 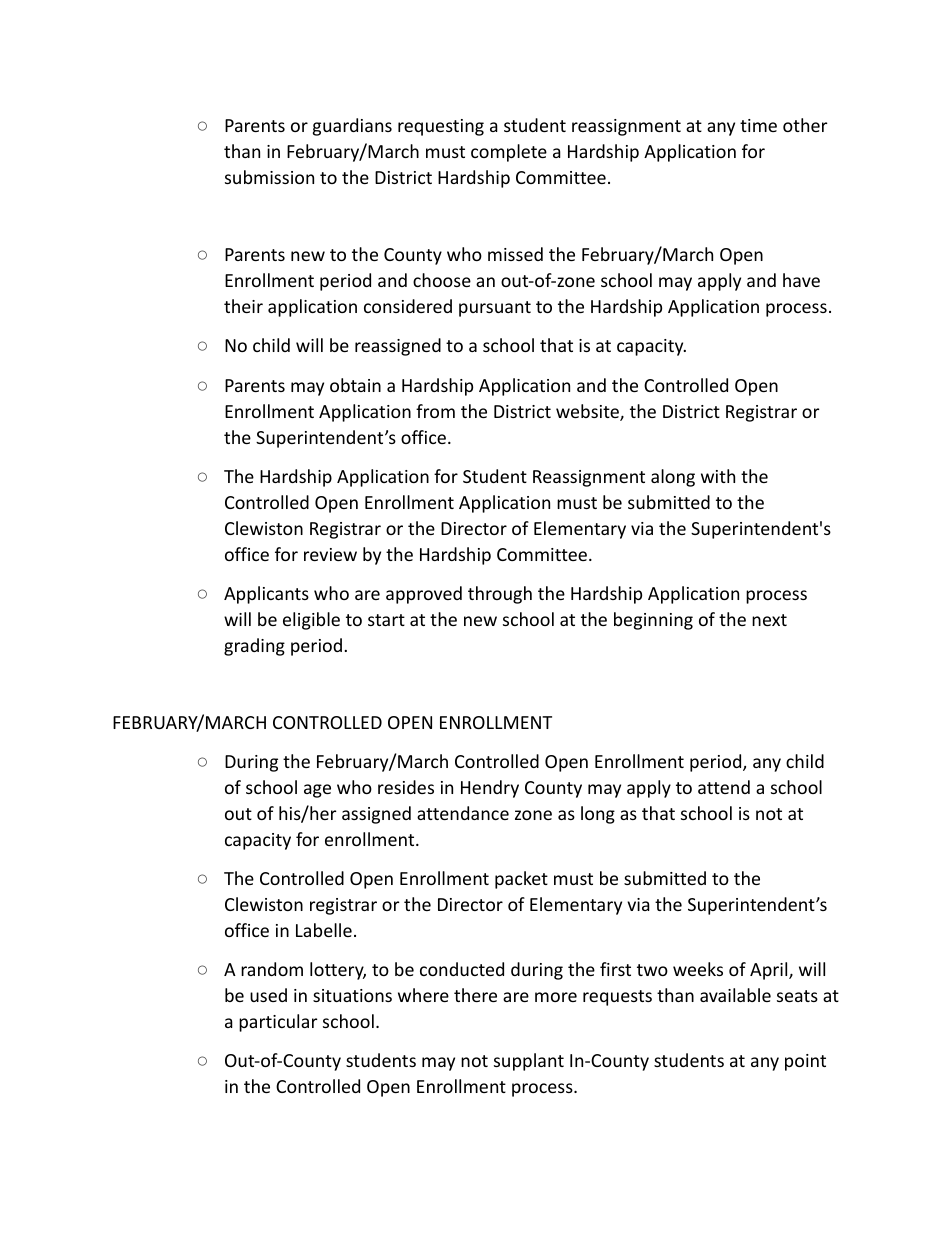 I want to click on complete, so click(x=509, y=153).
